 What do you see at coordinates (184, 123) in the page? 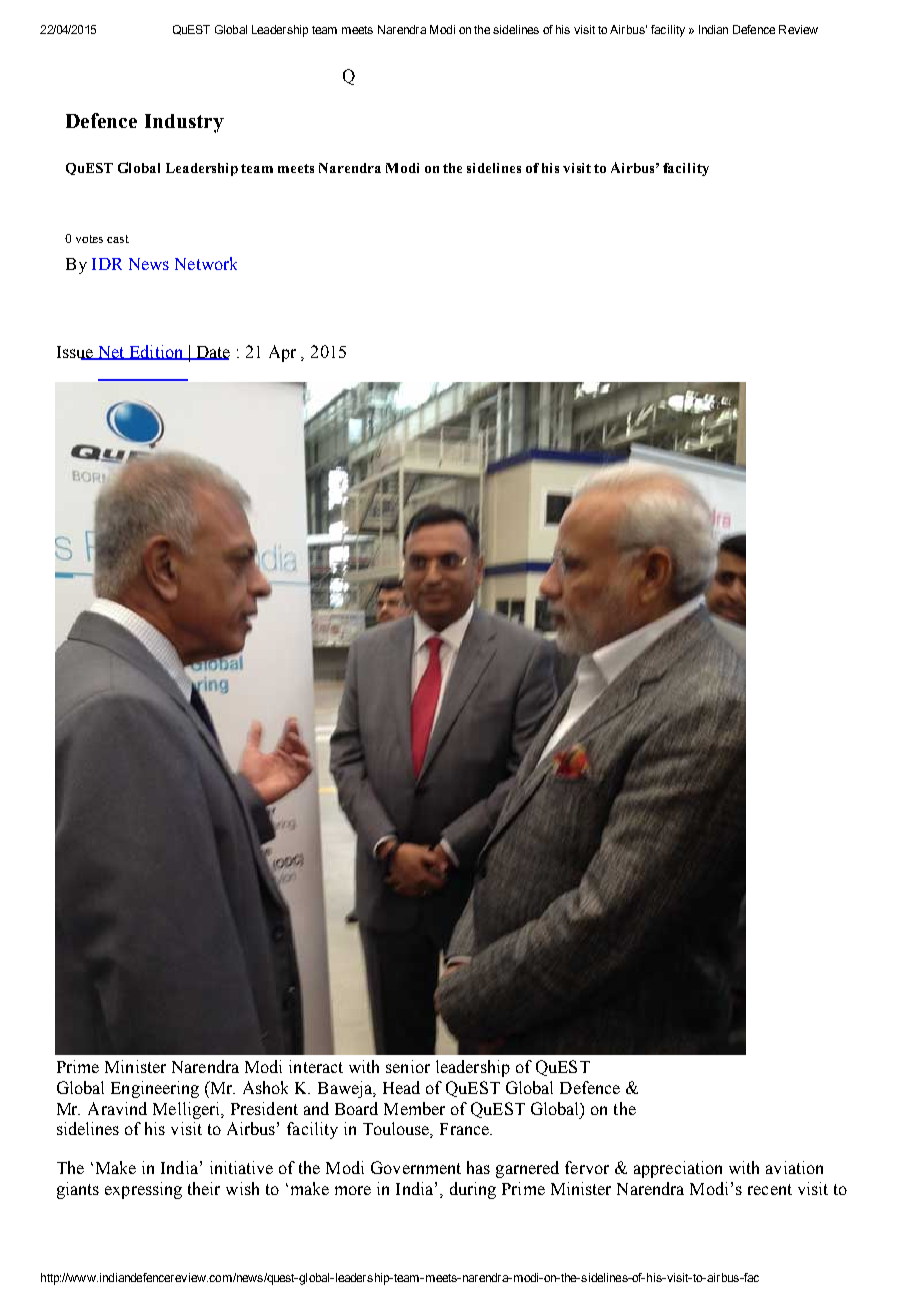
I see `Industry` at bounding box center [184, 123].
